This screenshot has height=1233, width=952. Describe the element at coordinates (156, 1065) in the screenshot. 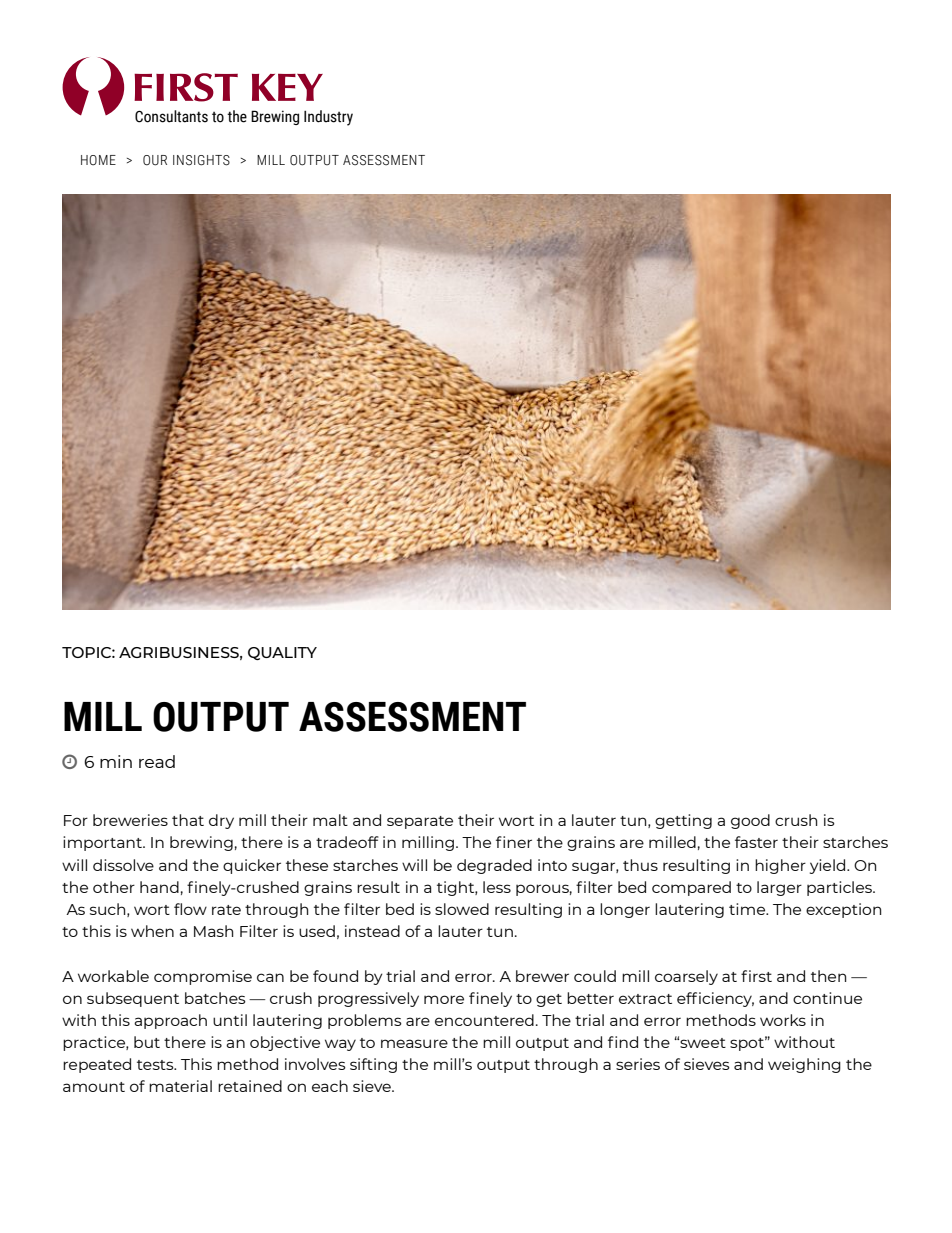

I see `tests` at that location.
